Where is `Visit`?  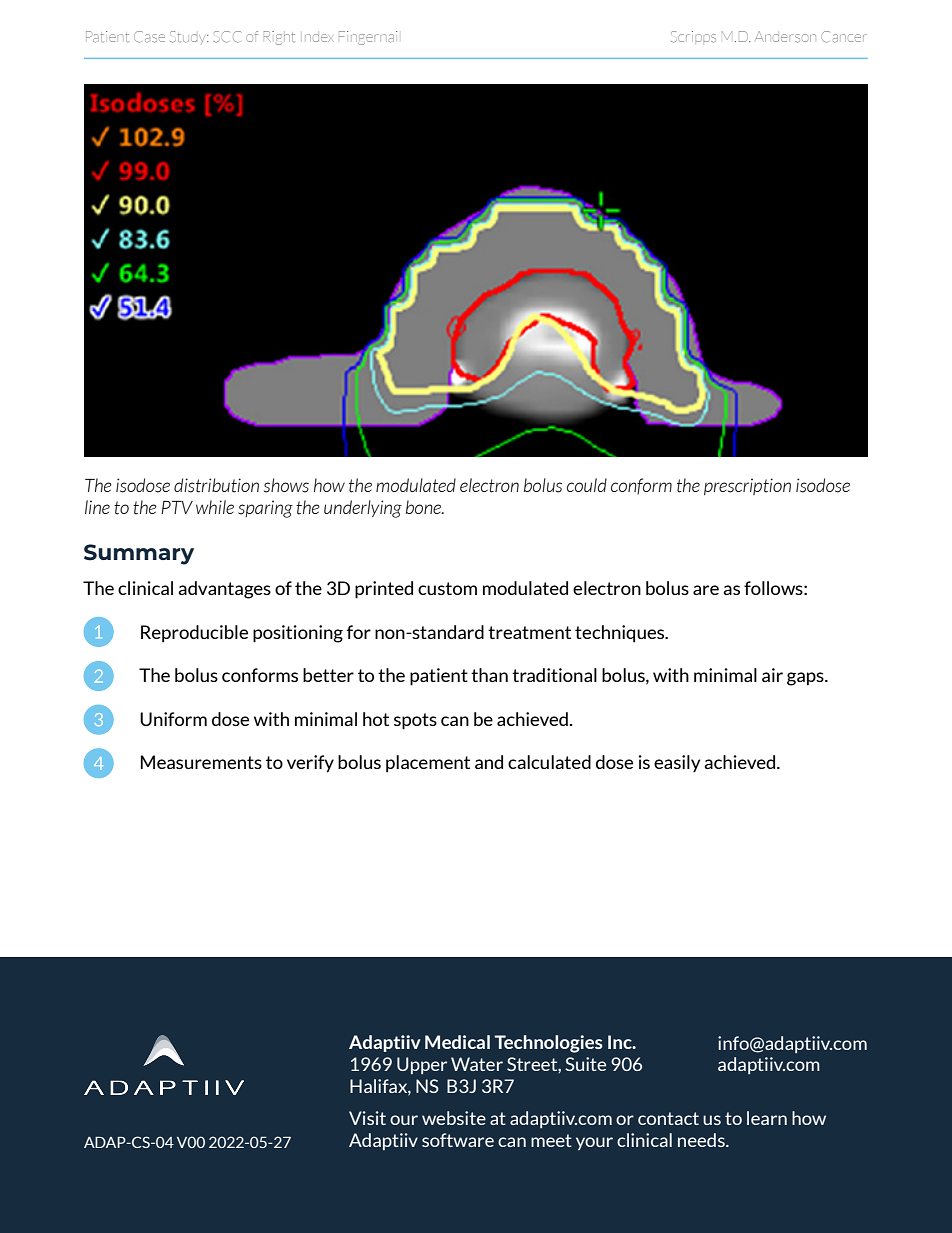
Visit is located at coordinates (367, 1118).
